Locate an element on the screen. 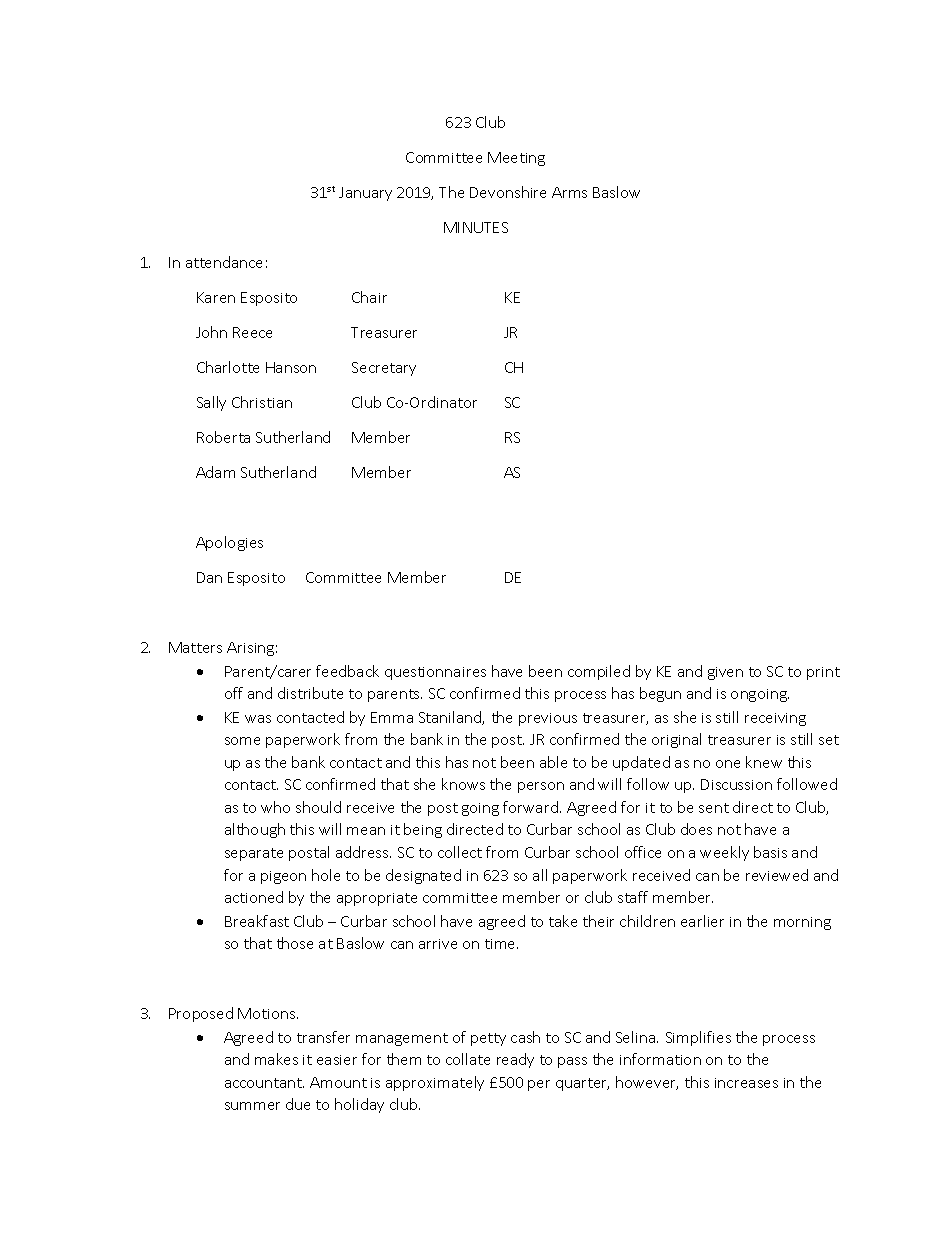 The height and width of the screenshot is (1233, 952). Devonshire is located at coordinates (508, 192).
